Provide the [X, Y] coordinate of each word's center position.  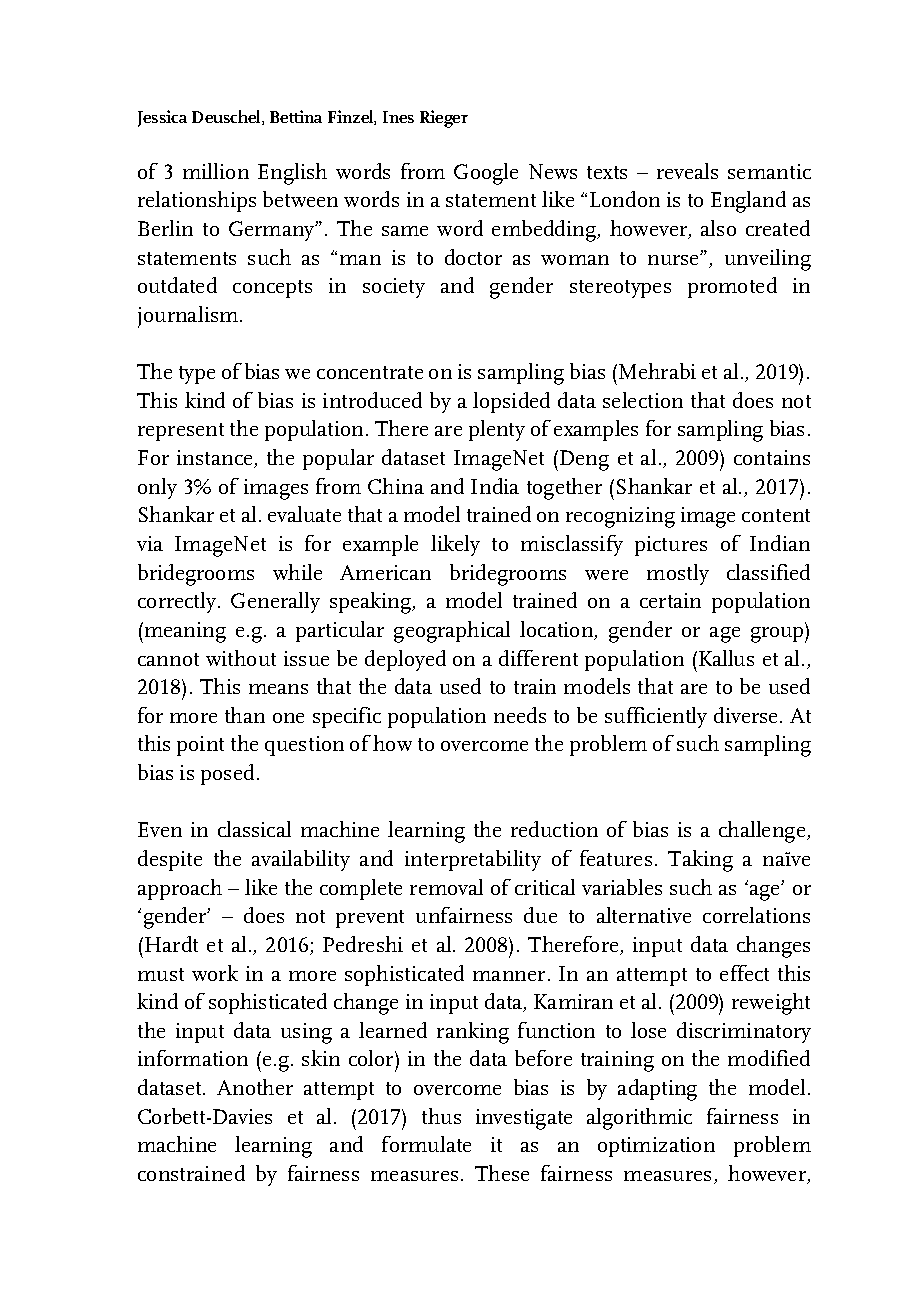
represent [181, 432]
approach [180, 889]
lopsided [511, 402]
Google [486, 174]
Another [255, 1087]
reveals [687, 171]
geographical [452, 632]
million [216, 171]
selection [643, 400]
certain [670, 600]
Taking [700, 861]
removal [446, 887]
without [241, 658]
